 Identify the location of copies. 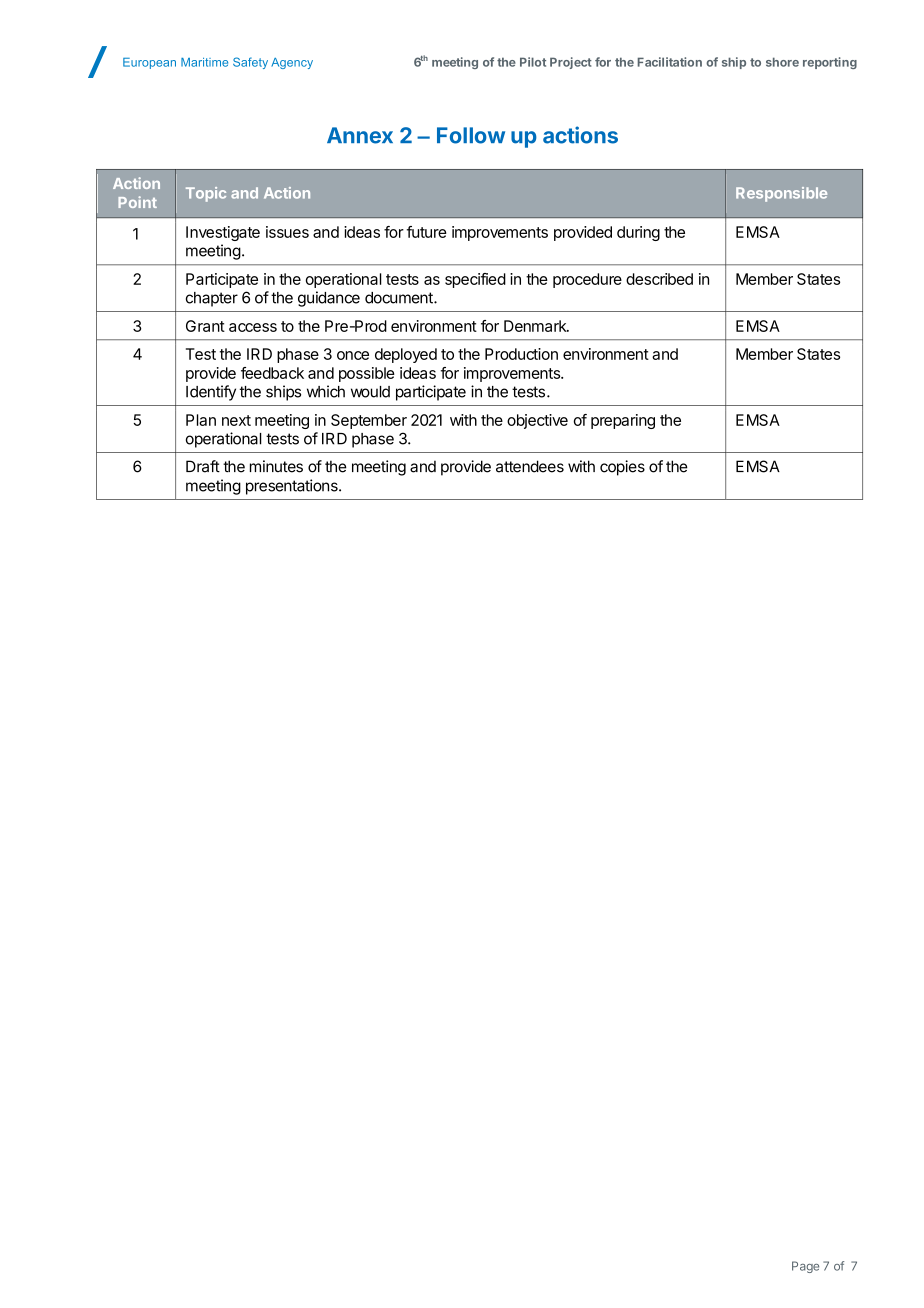
(622, 468).
